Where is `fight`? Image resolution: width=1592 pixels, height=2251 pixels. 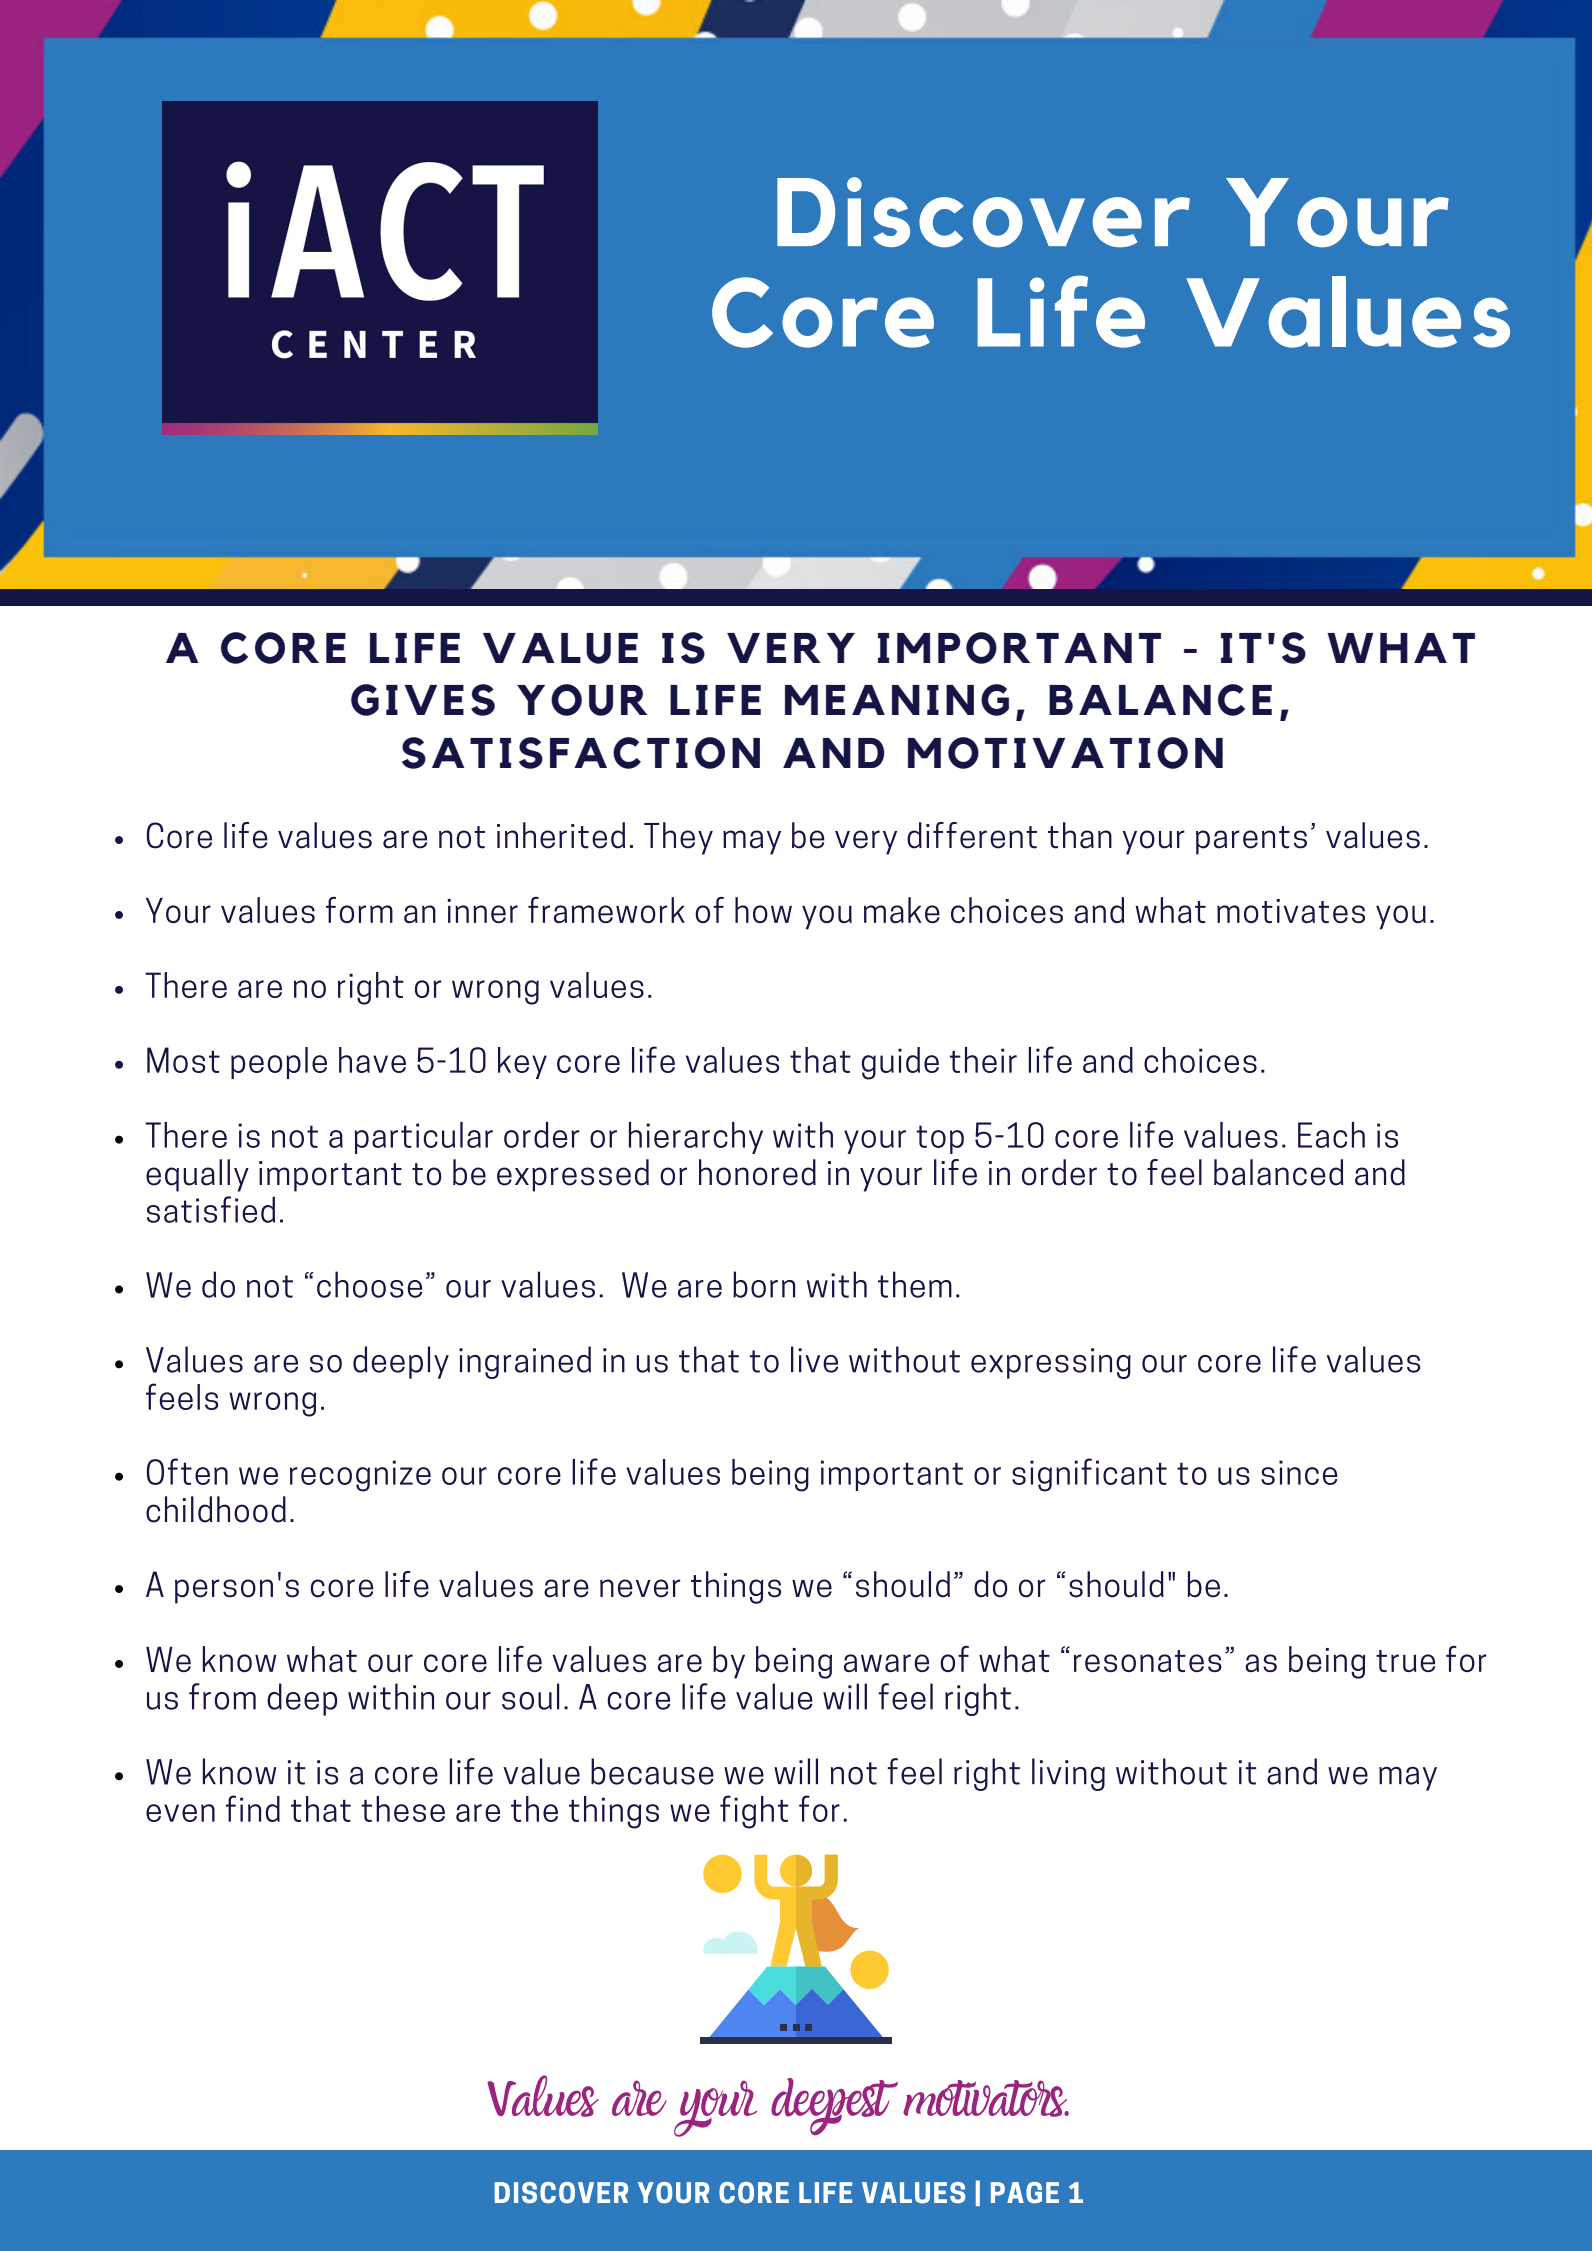
fight is located at coordinates (754, 1812).
